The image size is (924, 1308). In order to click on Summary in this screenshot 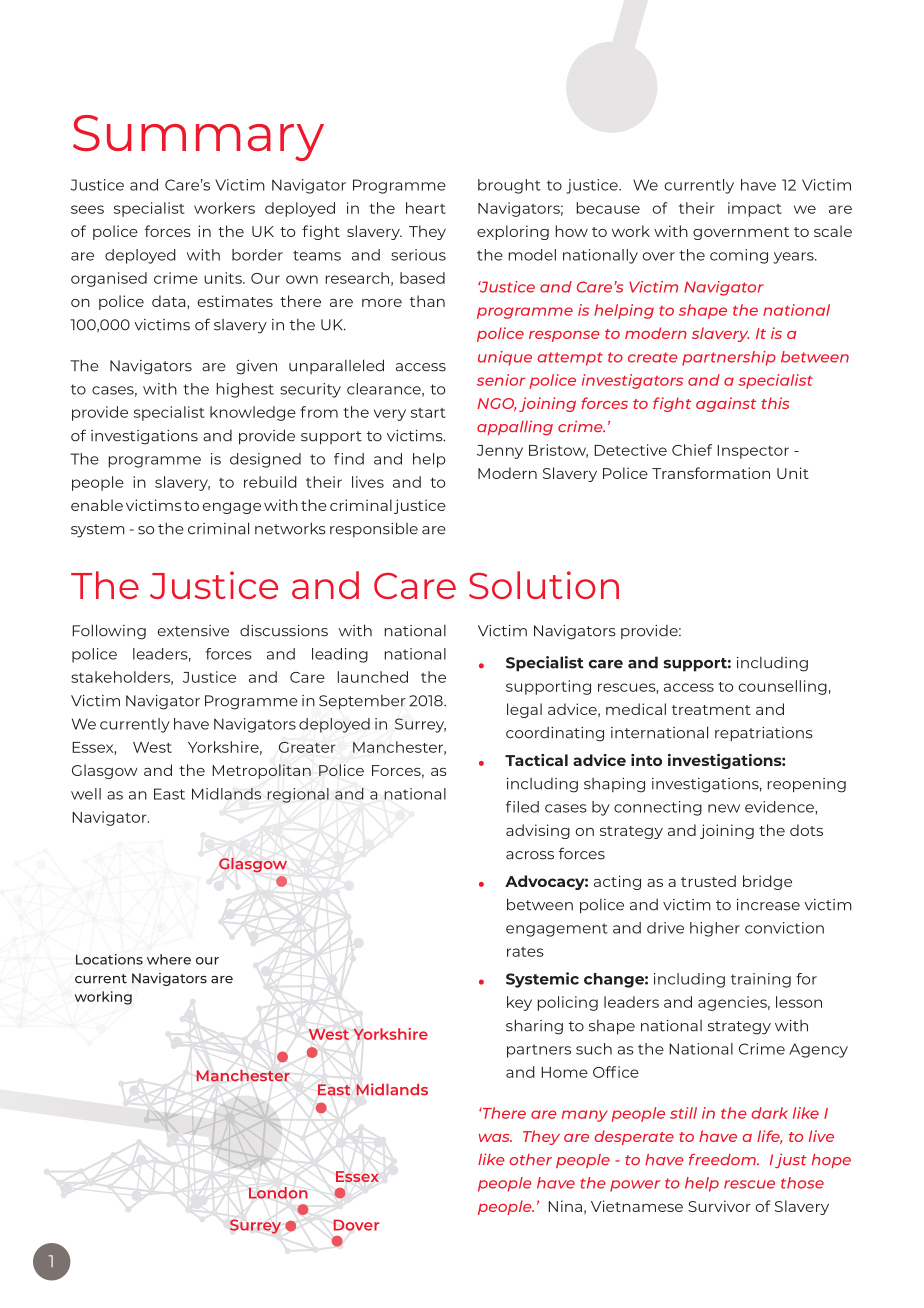, I will do `click(198, 138)`.
